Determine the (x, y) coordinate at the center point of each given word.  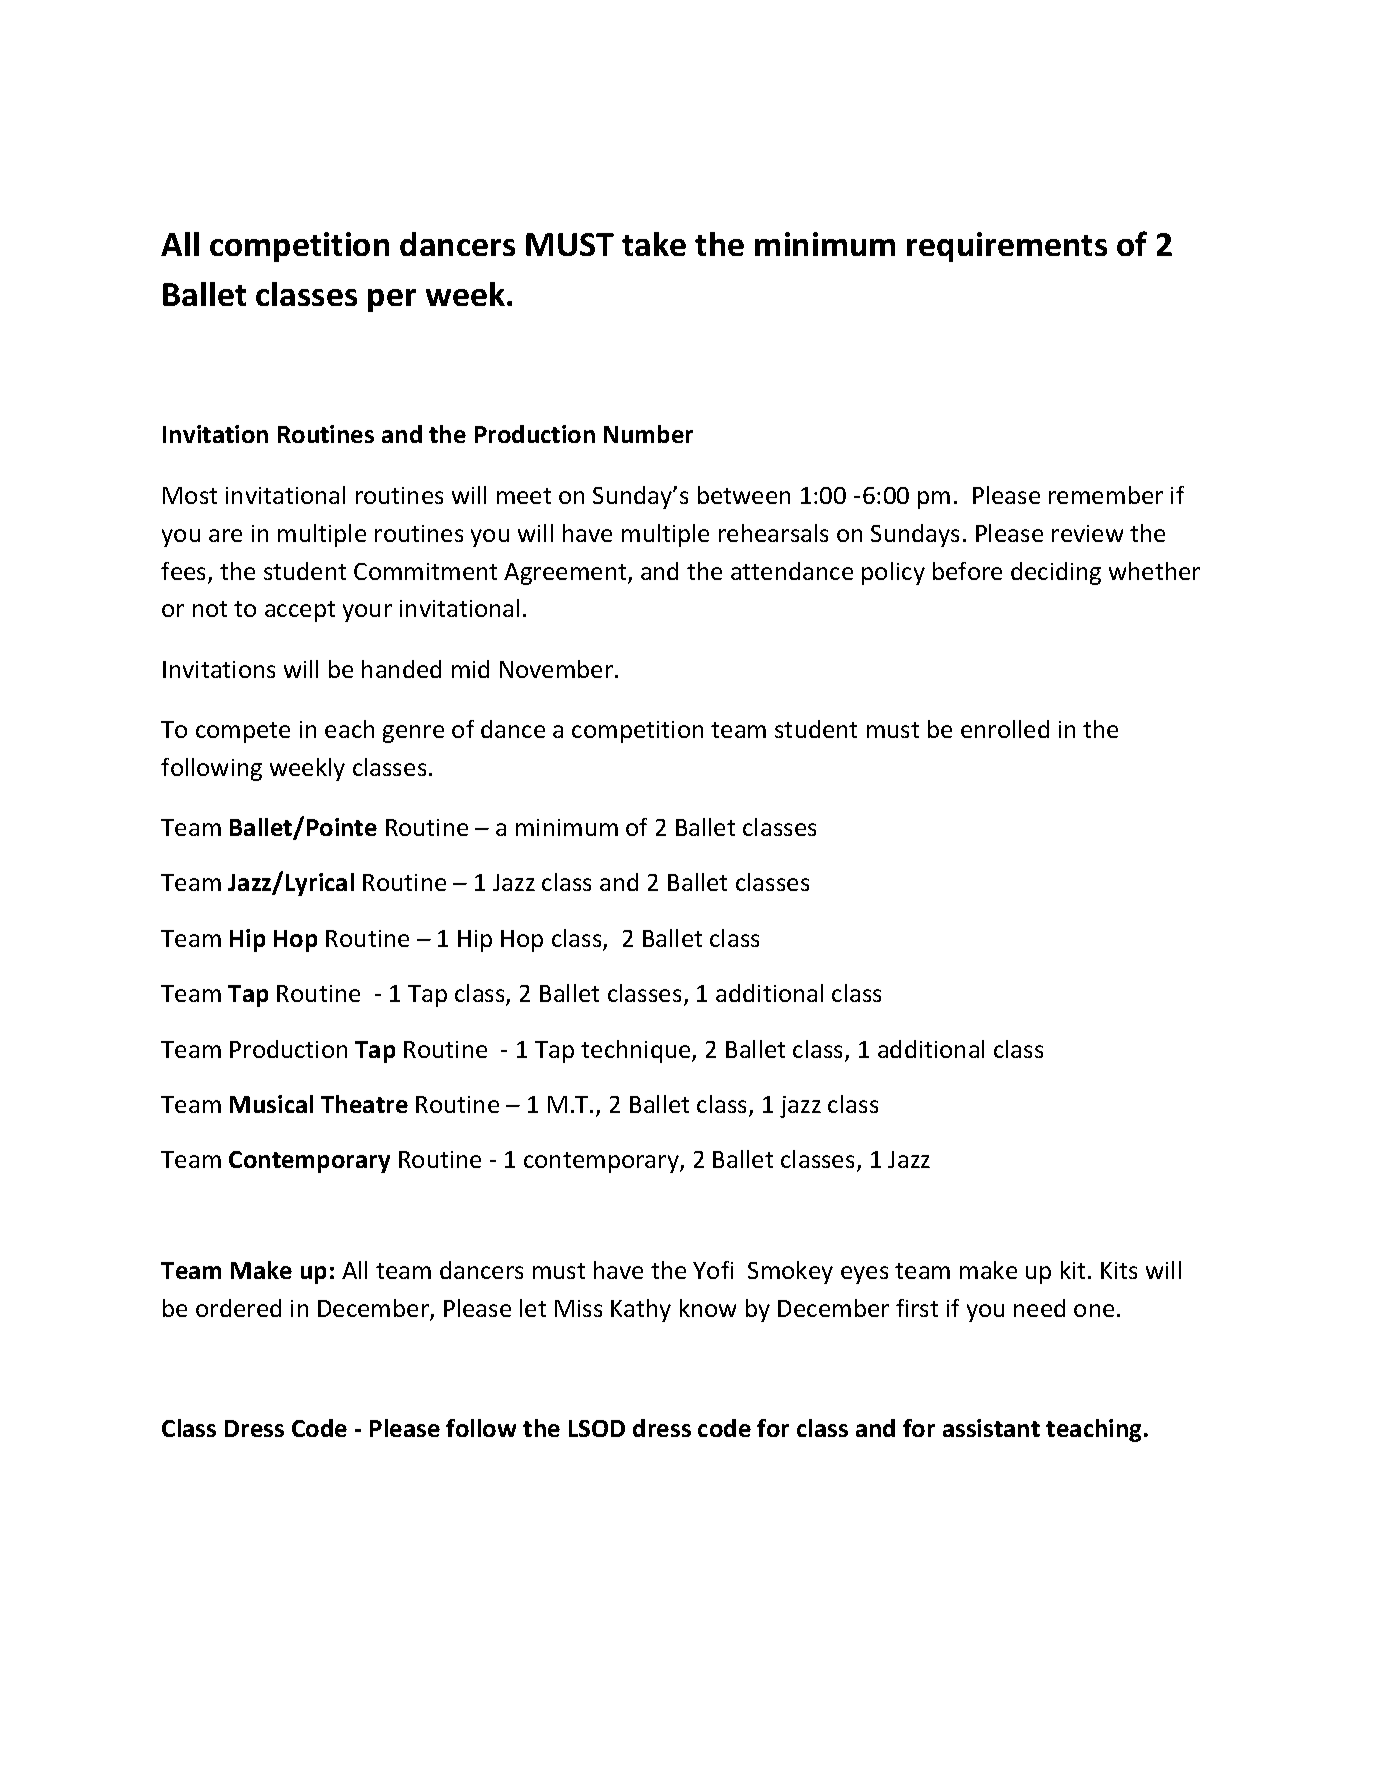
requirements (1007, 247)
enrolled (1005, 729)
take (654, 244)
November (558, 669)
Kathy (641, 1310)
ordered (238, 1308)
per (392, 300)
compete (243, 732)
